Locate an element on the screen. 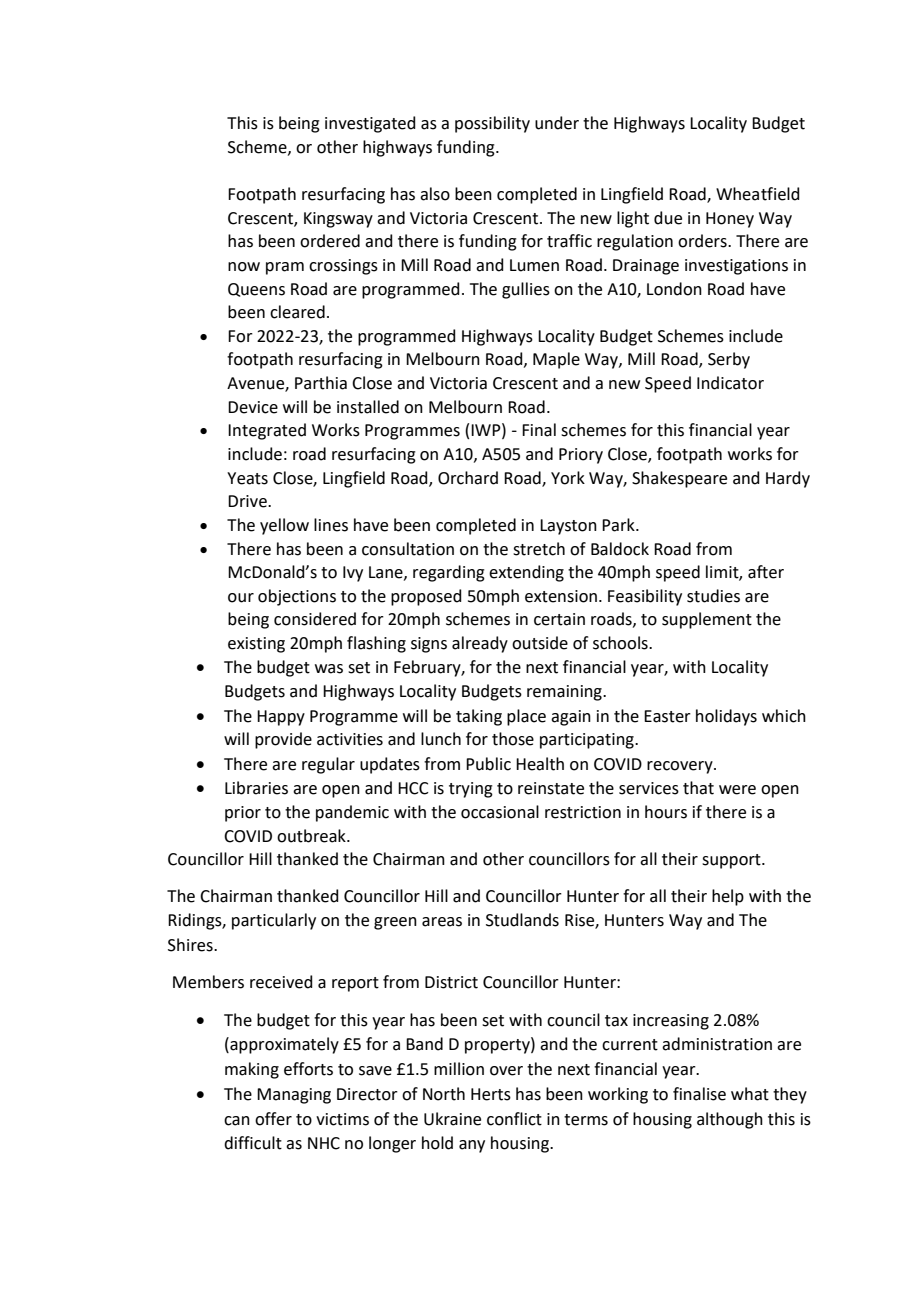 The width and height of the screenshot is (924, 1308). investigated is located at coordinates (370, 124).
